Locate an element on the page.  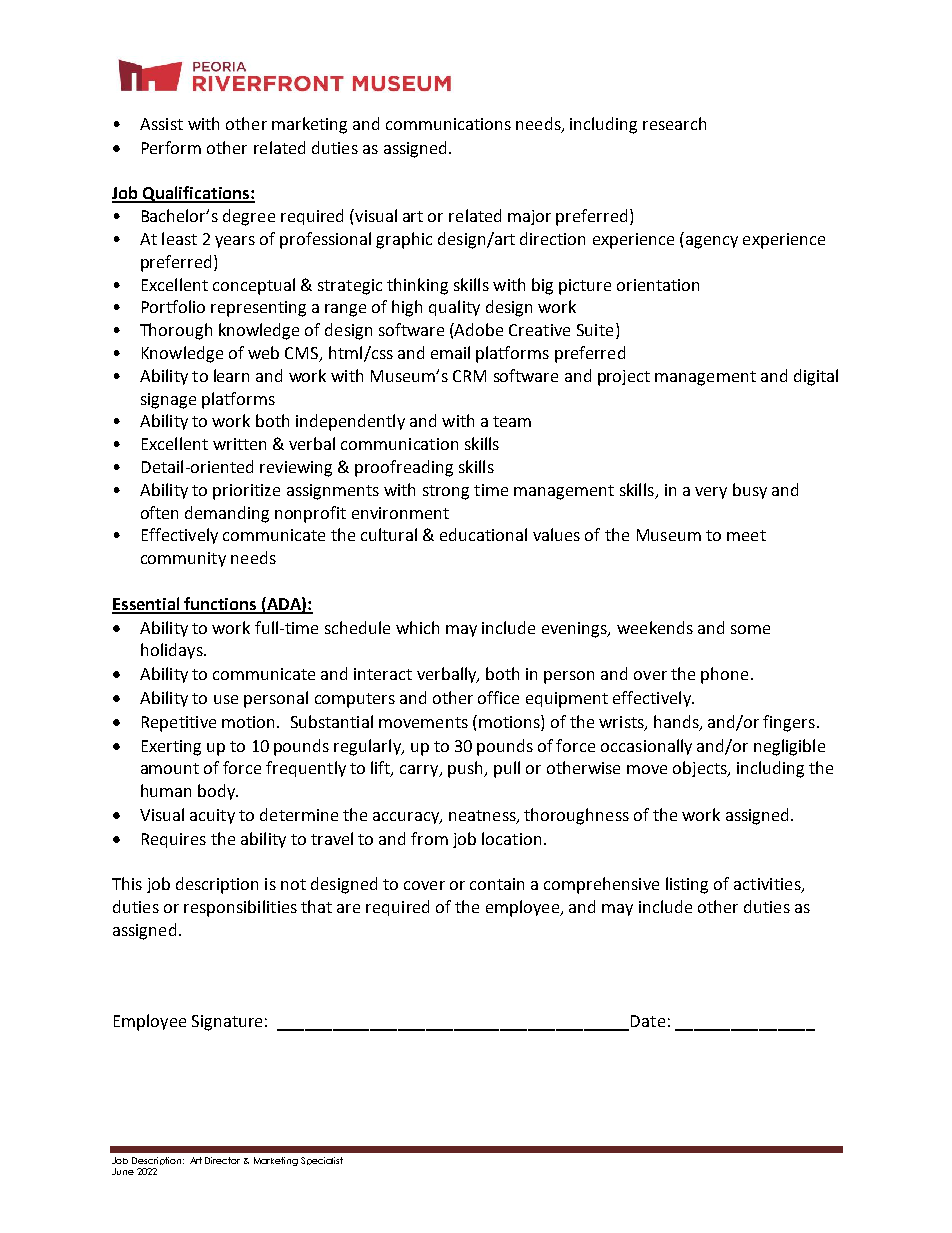
major is located at coordinates (529, 217).
